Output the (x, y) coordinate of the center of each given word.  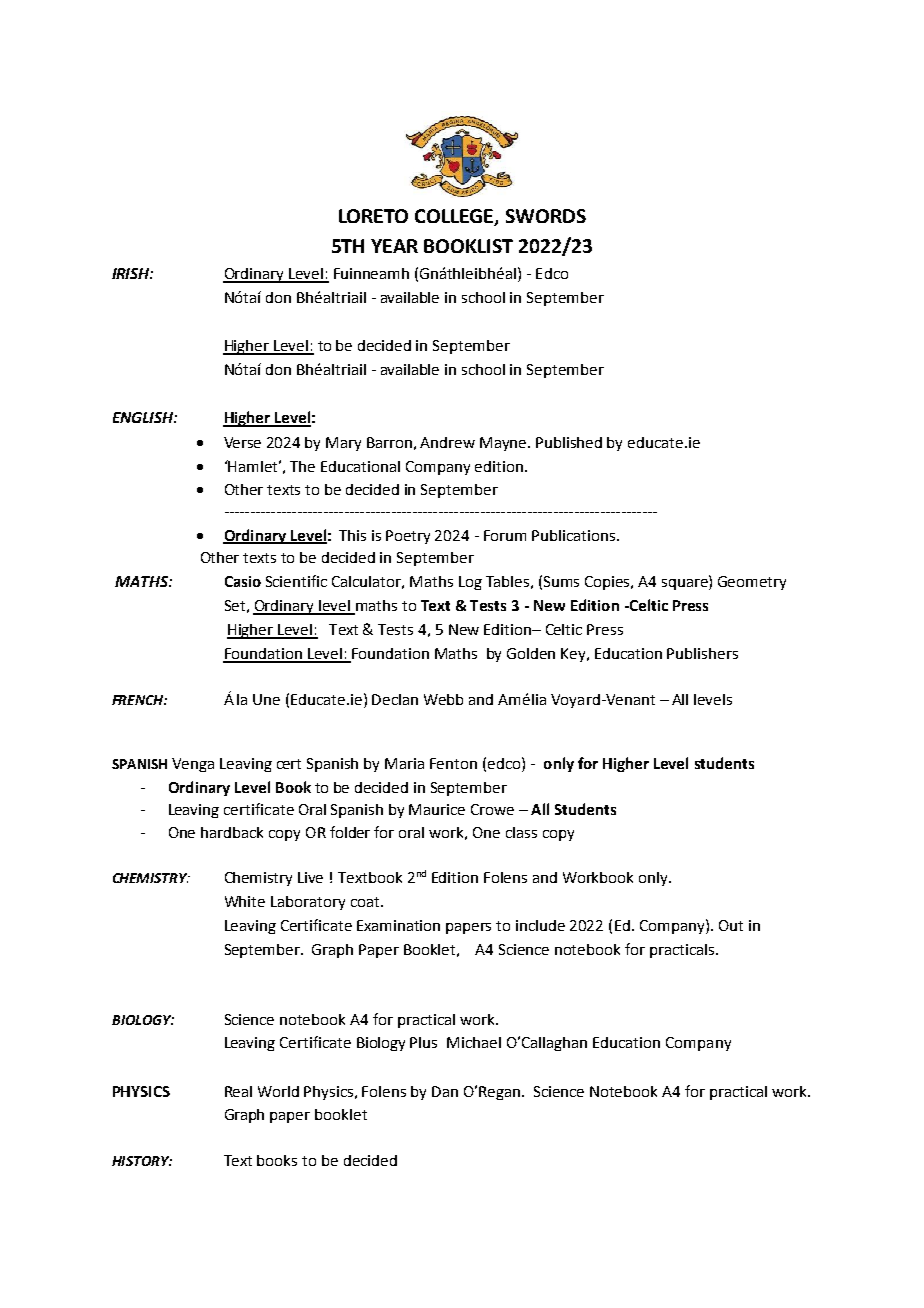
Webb (443, 699)
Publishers (702, 653)
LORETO (373, 216)
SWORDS (546, 216)
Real (238, 1091)
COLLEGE (455, 217)
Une (266, 699)
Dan (445, 1091)
